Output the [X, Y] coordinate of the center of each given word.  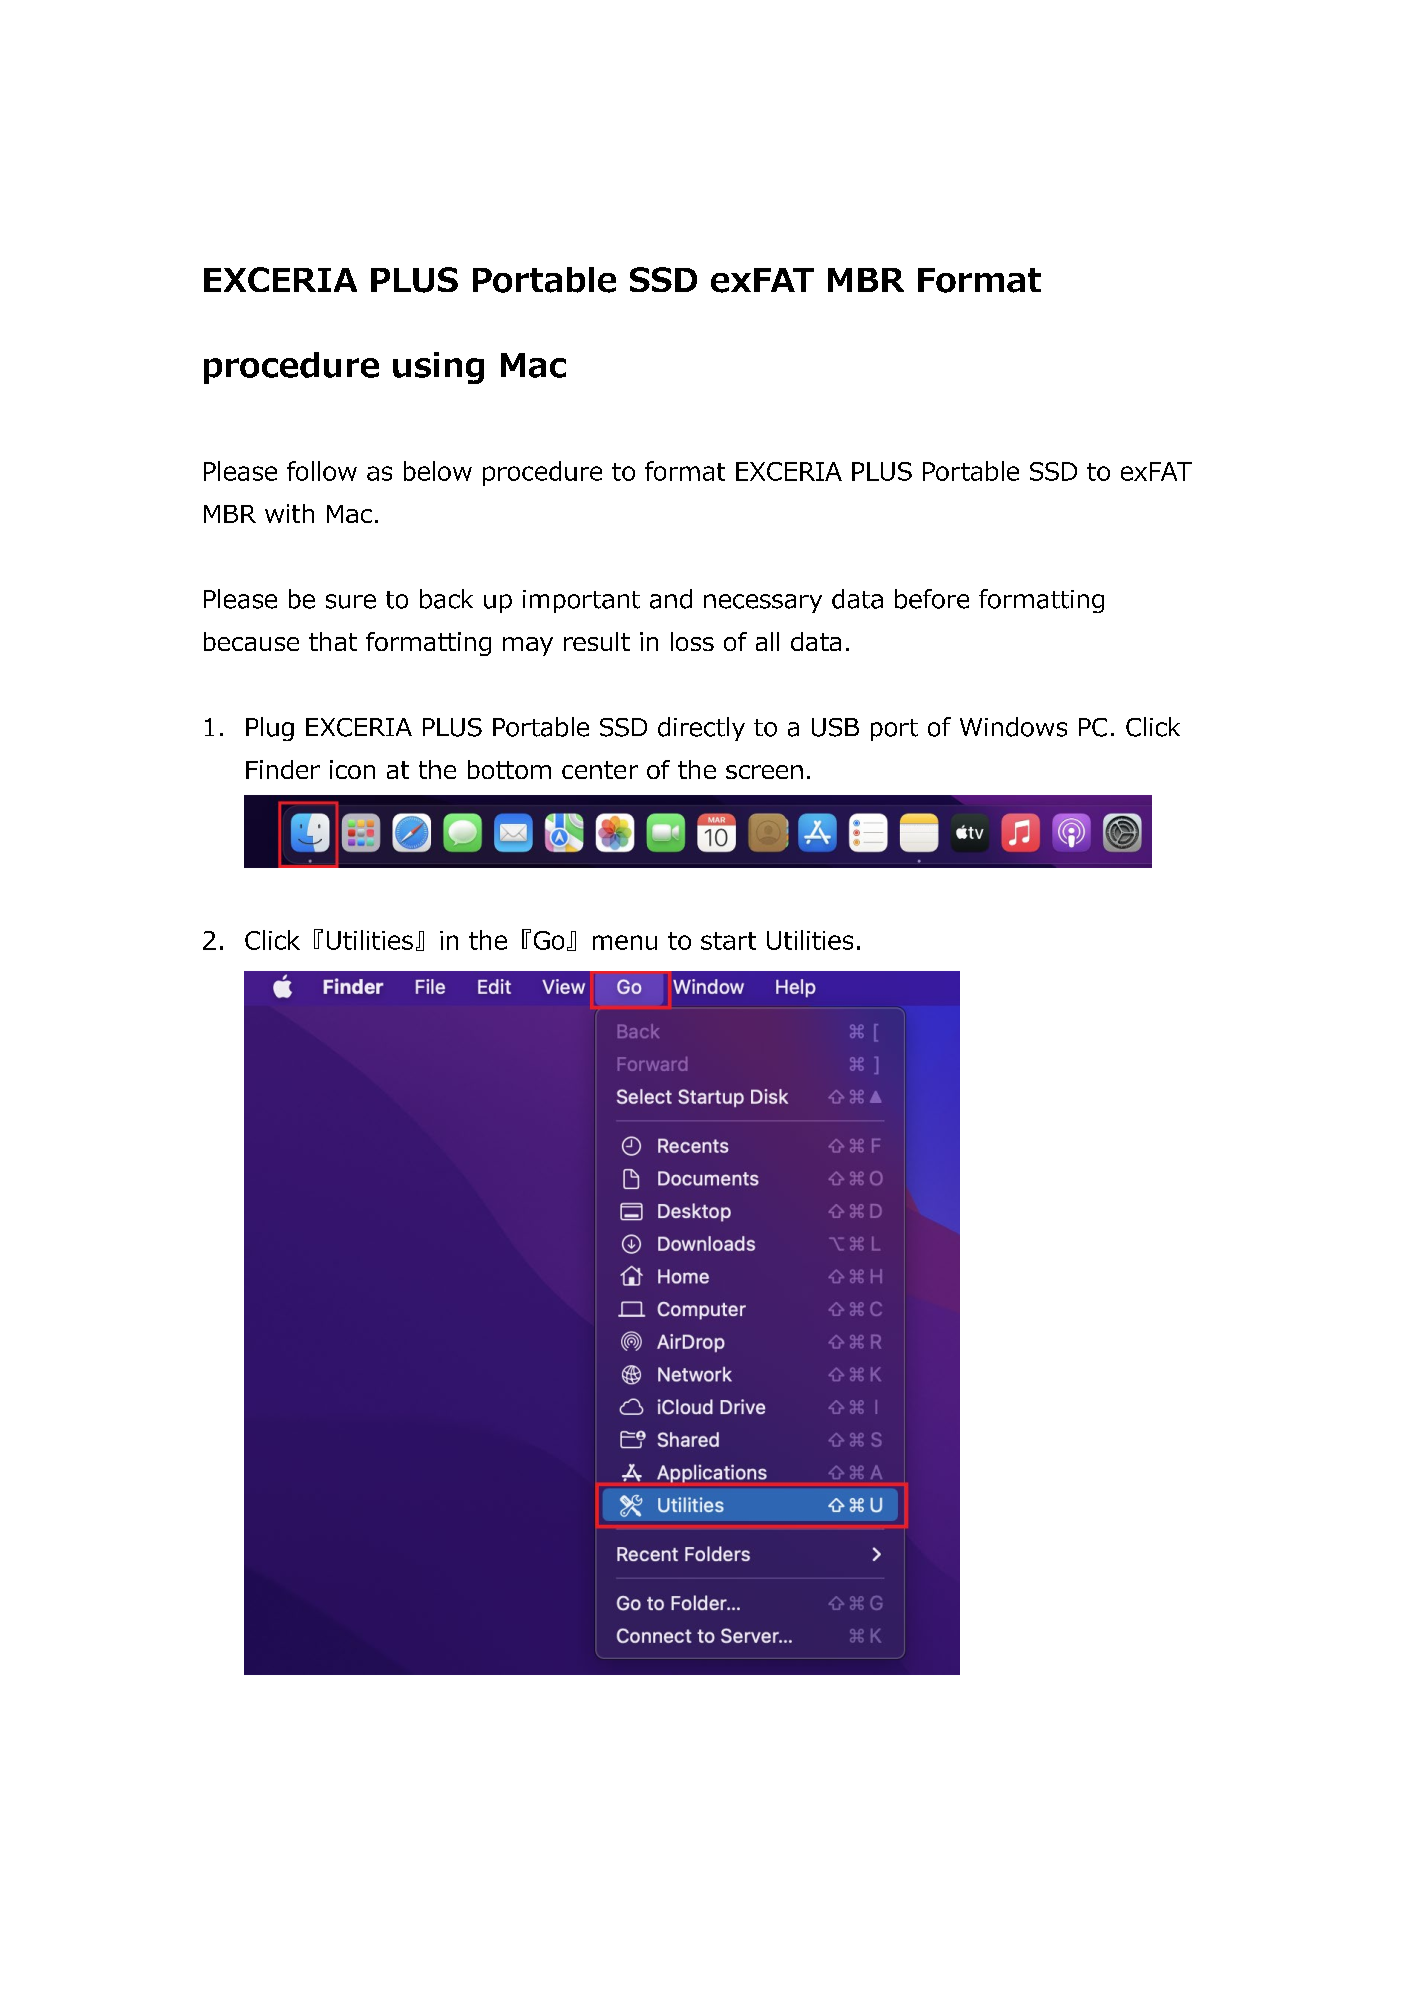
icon [352, 769]
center [600, 770]
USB [835, 727]
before [932, 599]
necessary [763, 603]
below [438, 471]
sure [351, 601]
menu [625, 942]
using [438, 368]
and [671, 599]
